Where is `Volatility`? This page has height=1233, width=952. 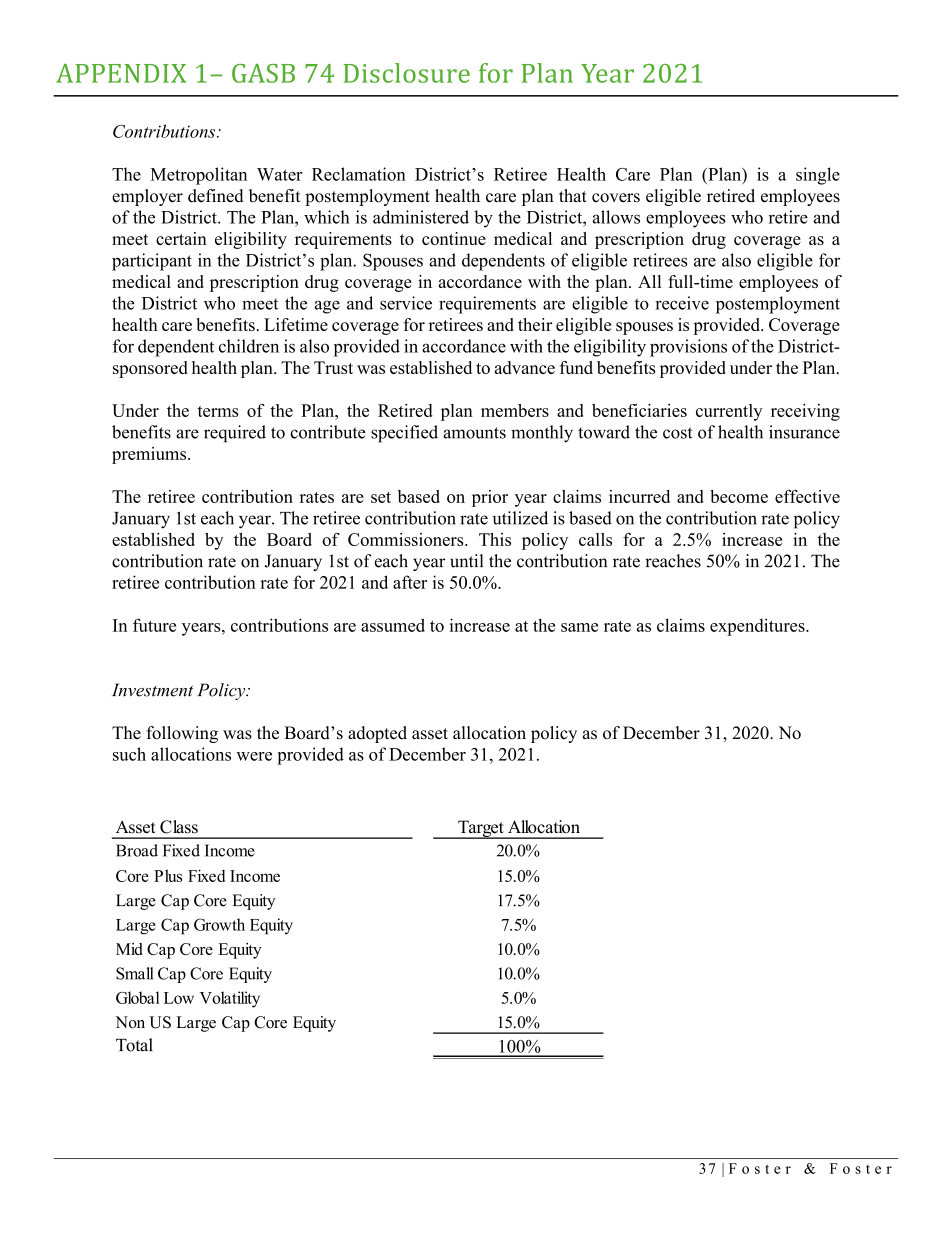
Volatility is located at coordinates (230, 999).
